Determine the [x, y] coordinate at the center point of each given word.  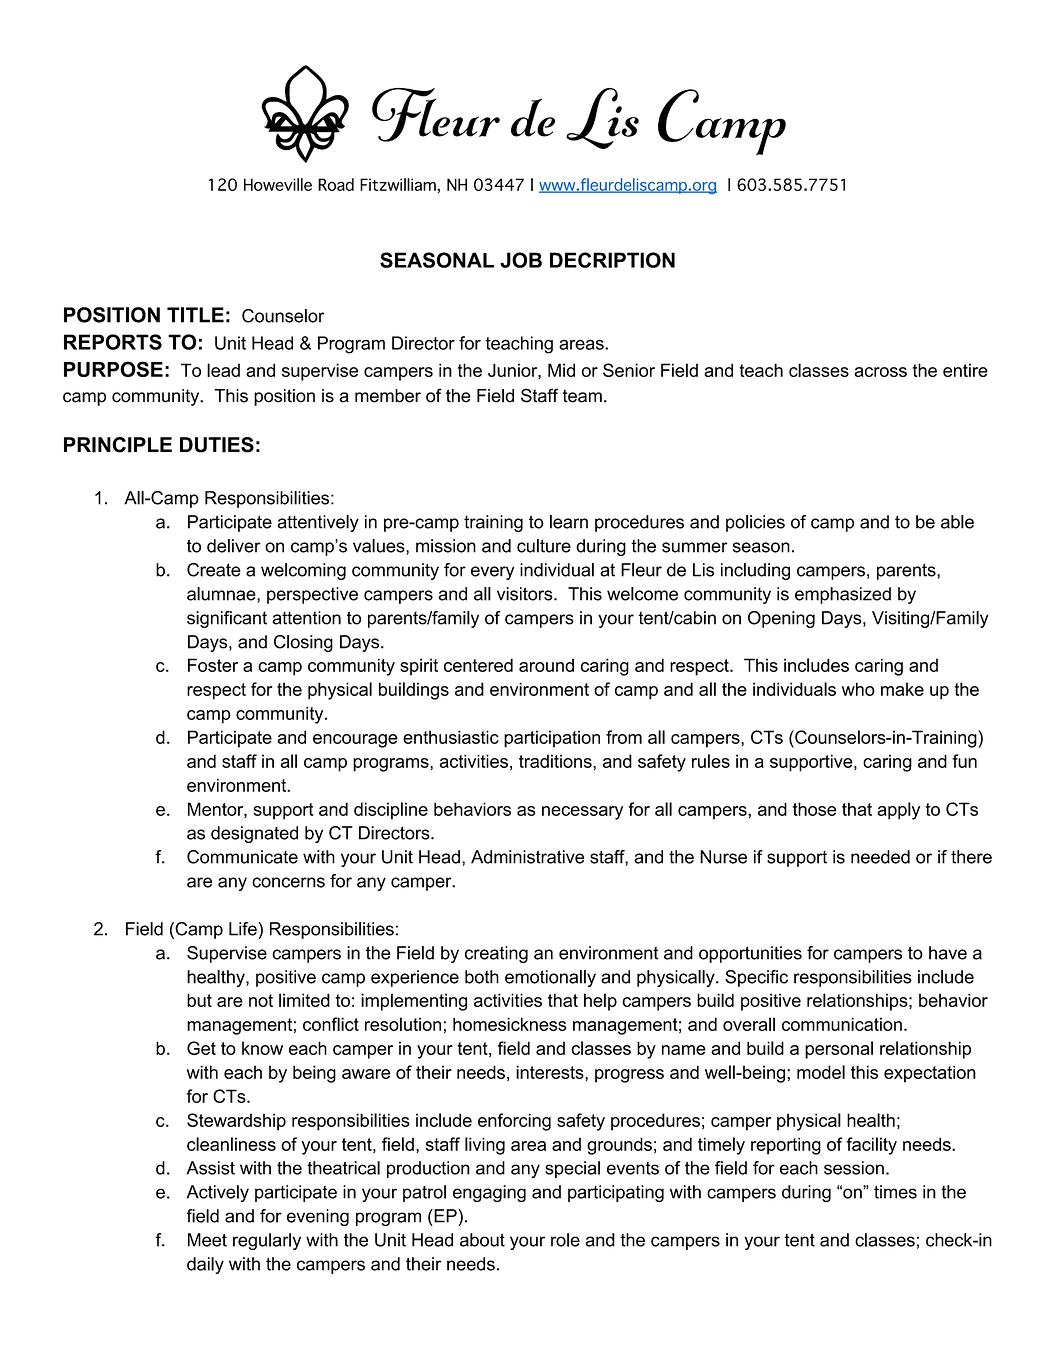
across [880, 372]
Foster [213, 665]
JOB [521, 260]
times [895, 1192]
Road [336, 184]
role [565, 1240]
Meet [207, 1240]
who [858, 689]
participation [552, 739]
